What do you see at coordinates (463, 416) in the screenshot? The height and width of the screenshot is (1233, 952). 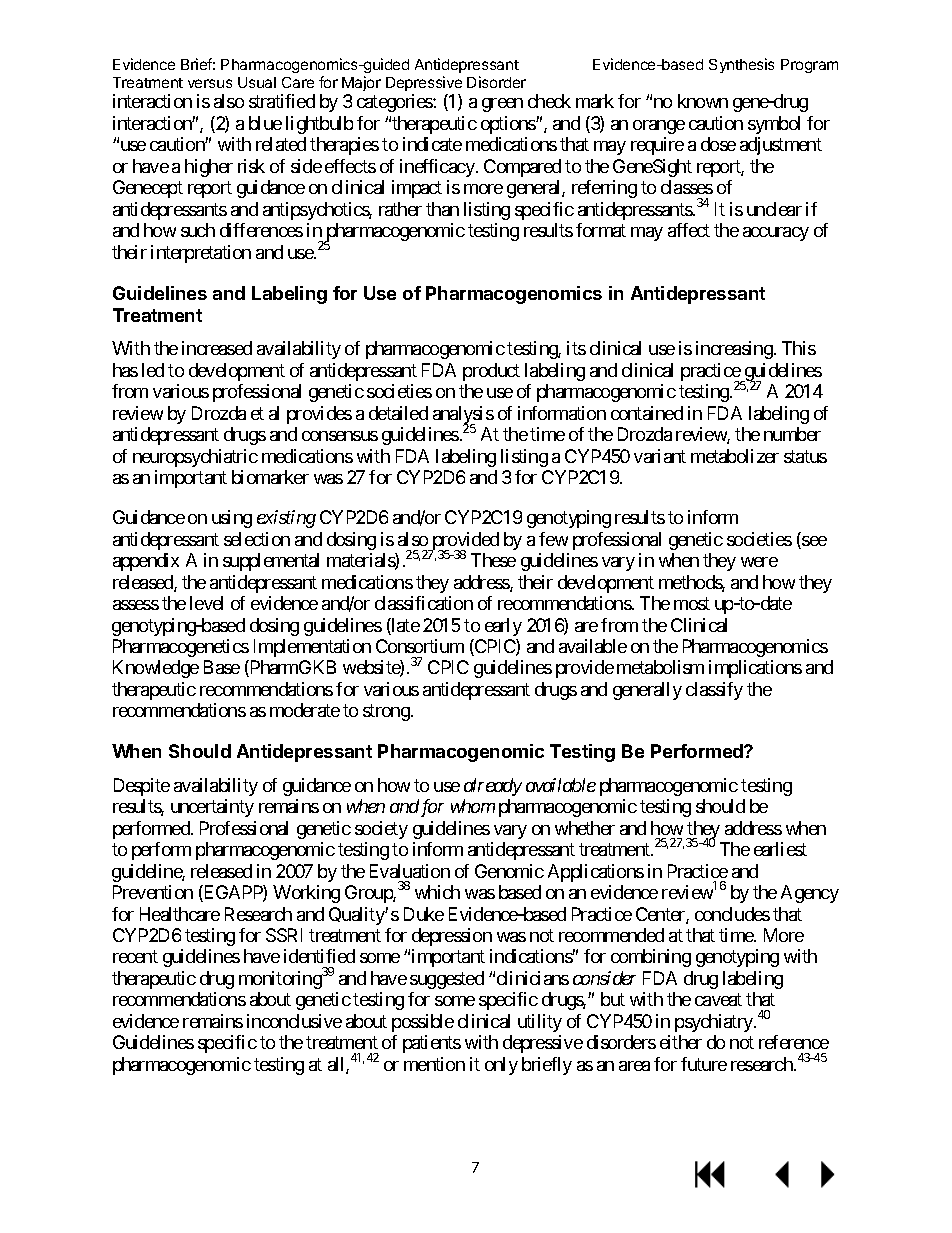 I see `analysis` at bounding box center [463, 416].
